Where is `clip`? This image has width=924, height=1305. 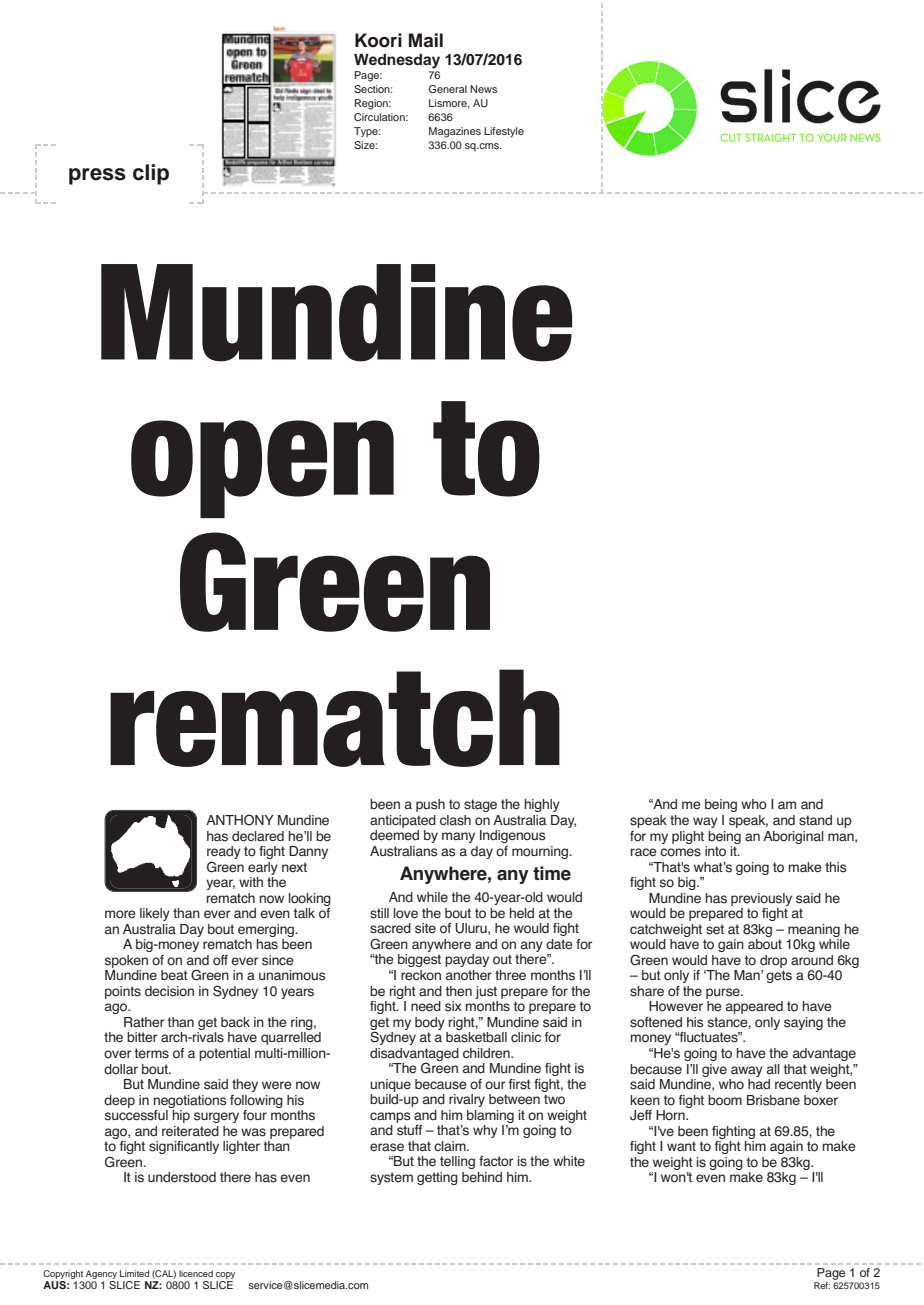 clip is located at coordinates (151, 174).
